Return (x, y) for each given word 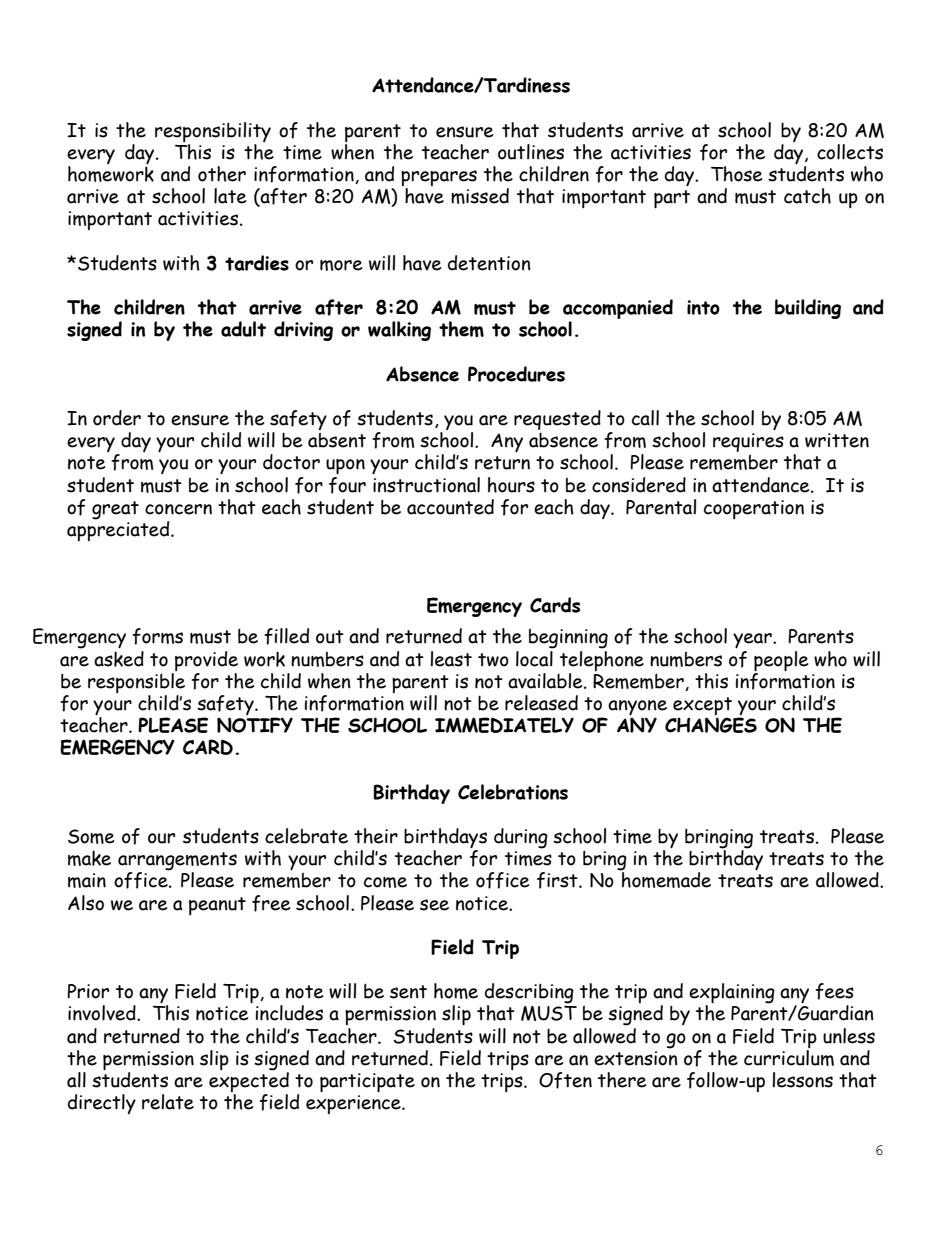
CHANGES (711, 725)
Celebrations (513, 792)
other (222, 174)
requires (748, 442)
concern (178, 509)
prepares (439, 179)
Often (565, 1080)
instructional (426, 485)
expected (249, 1082)
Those (736, 174)
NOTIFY (255, 725)
